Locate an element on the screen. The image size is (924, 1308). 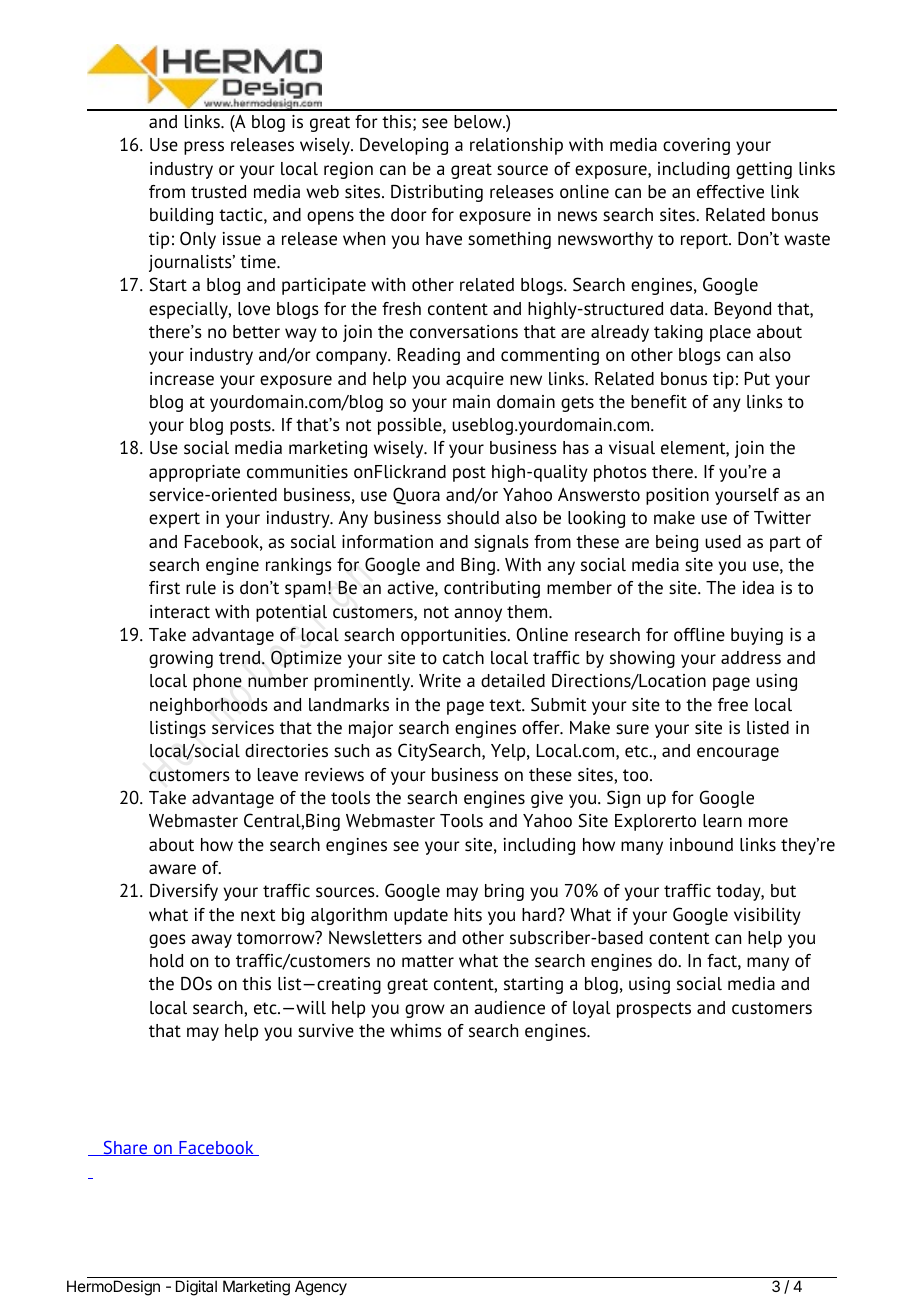
used is located at coordinates (723, 542).
